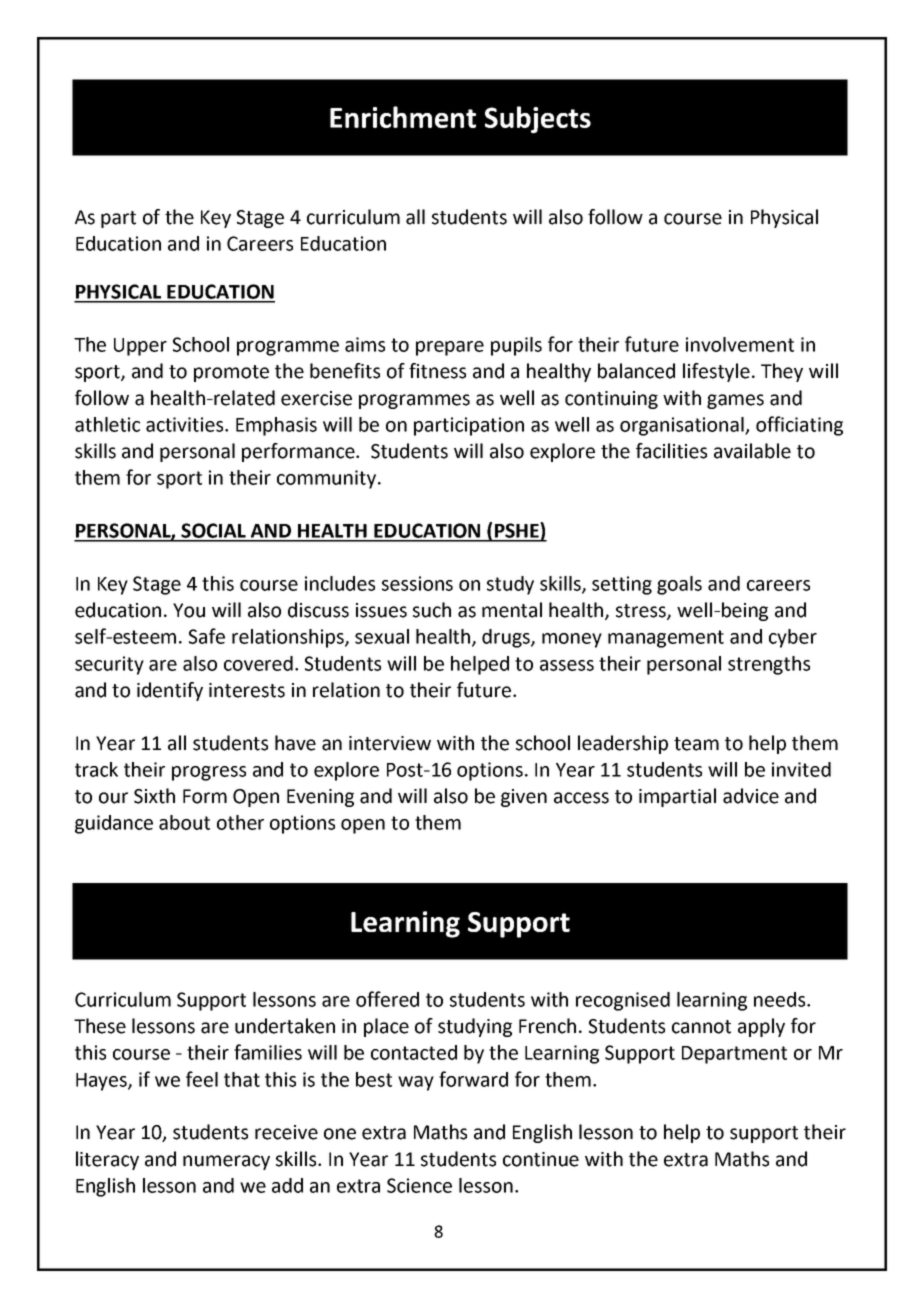 The image size is (924, 1308). What do you see at coordinates (403, 117) in the screenshot?
I see `Enrichment` at bounding box center [403, 117].
